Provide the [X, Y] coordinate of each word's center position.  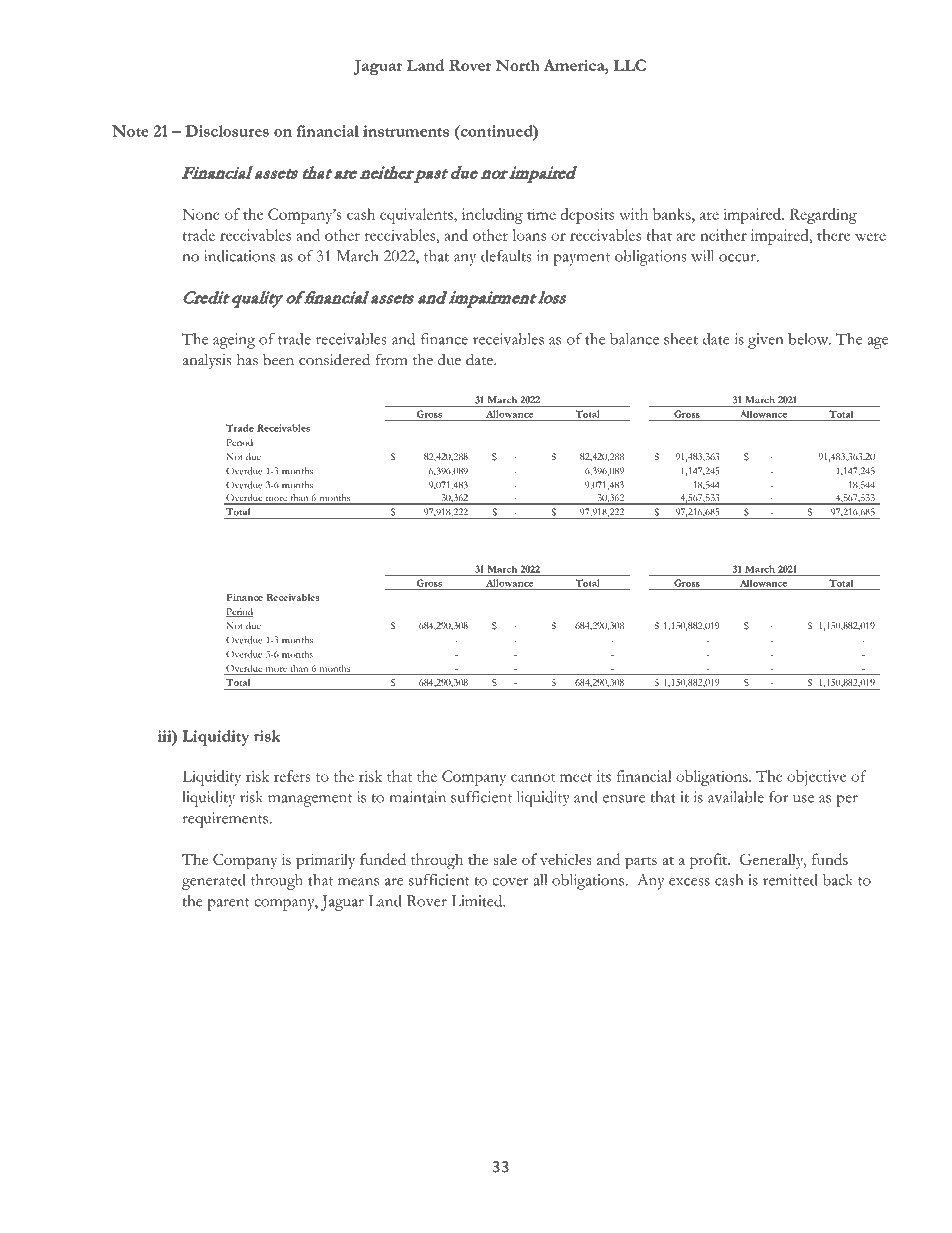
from [392, 359]
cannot [533, 777]
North [517, 65]
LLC [629, 65]
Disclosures [227, 131]
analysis [207, 361]
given [765, 341]
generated [214, 882]
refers [292, 776]
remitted [790, 880]
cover [510, 882]
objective [816, 778]
